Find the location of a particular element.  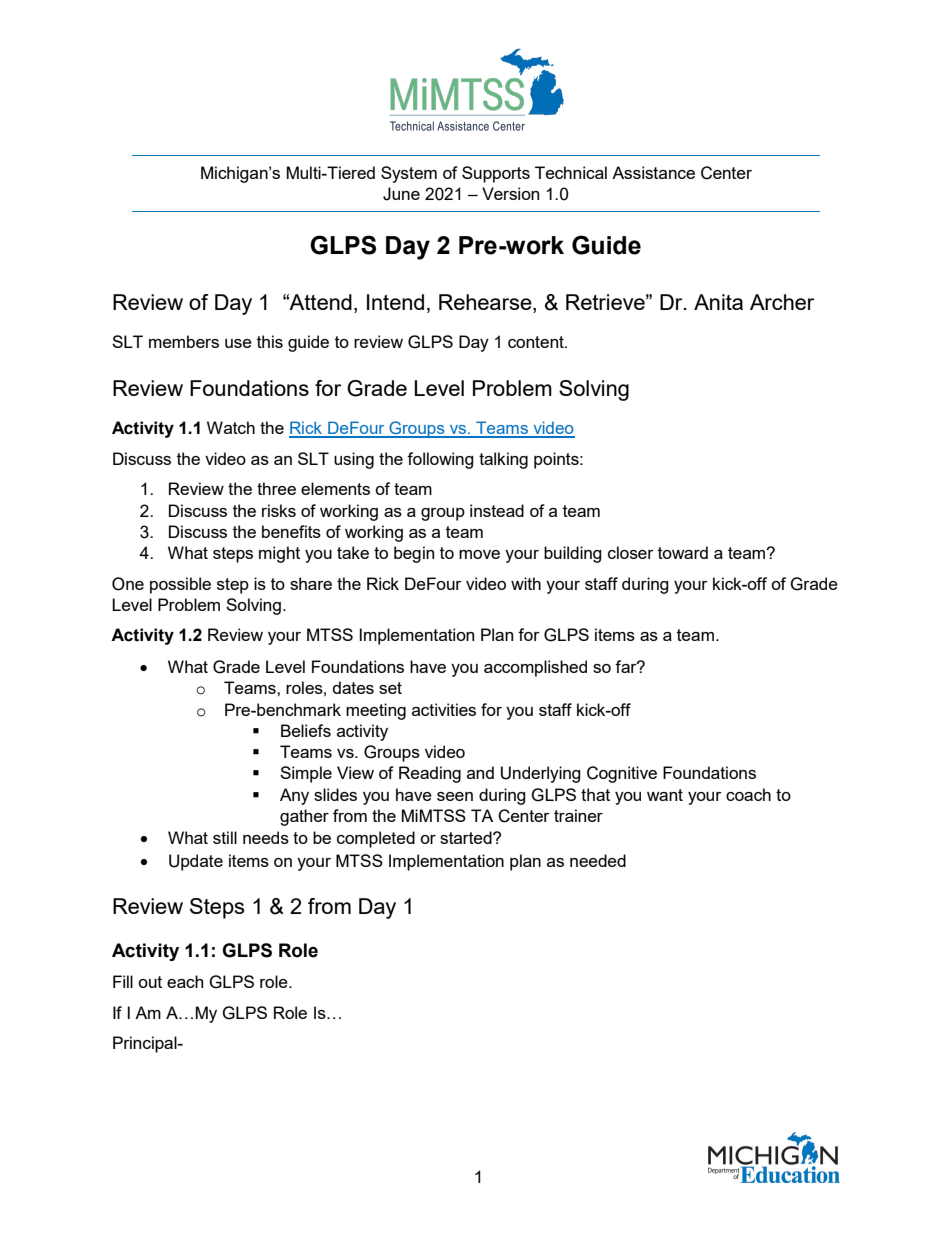

Reading is located at coordinates (430, 774).
